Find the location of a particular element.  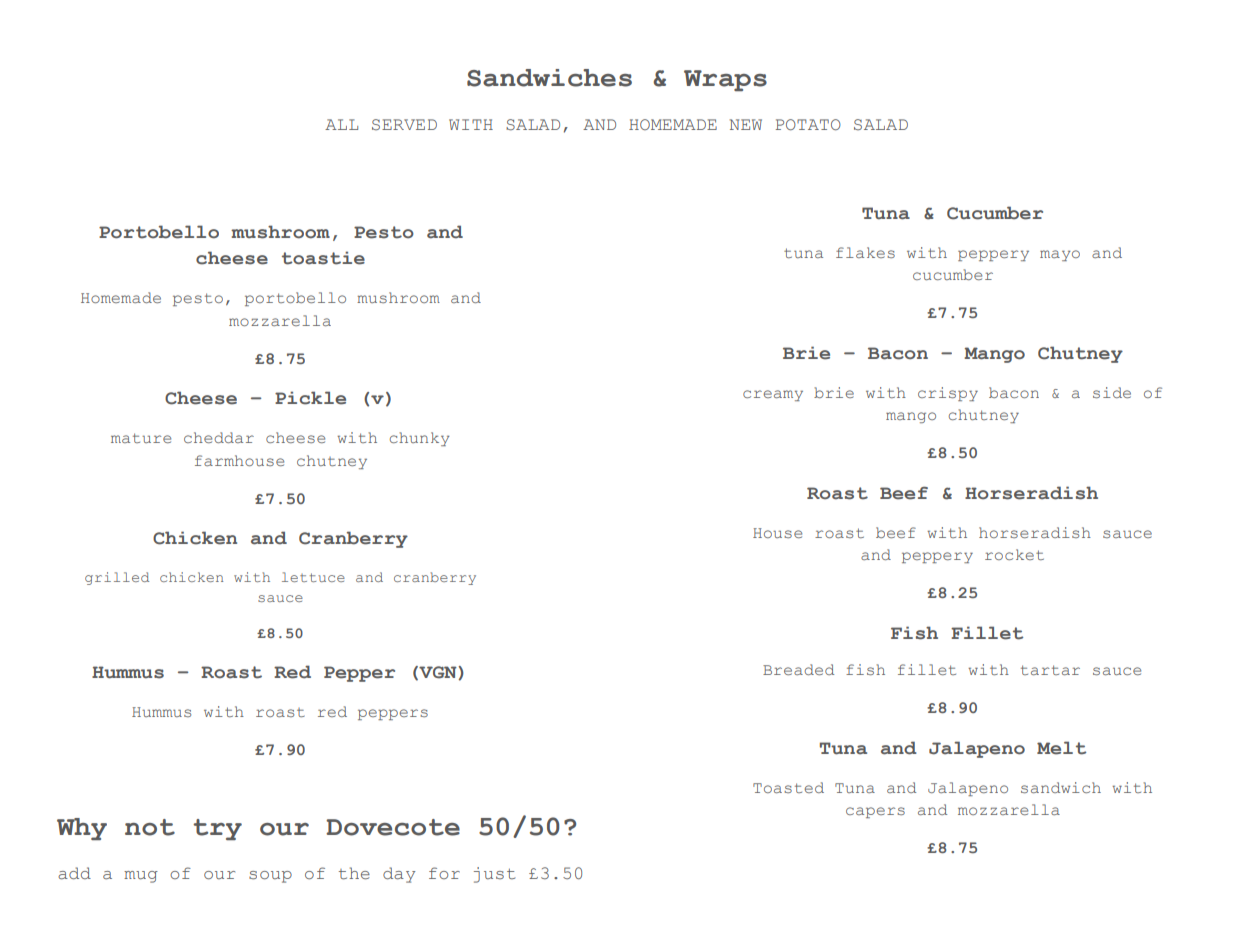

crispy is located at coordinates (948, 394).
